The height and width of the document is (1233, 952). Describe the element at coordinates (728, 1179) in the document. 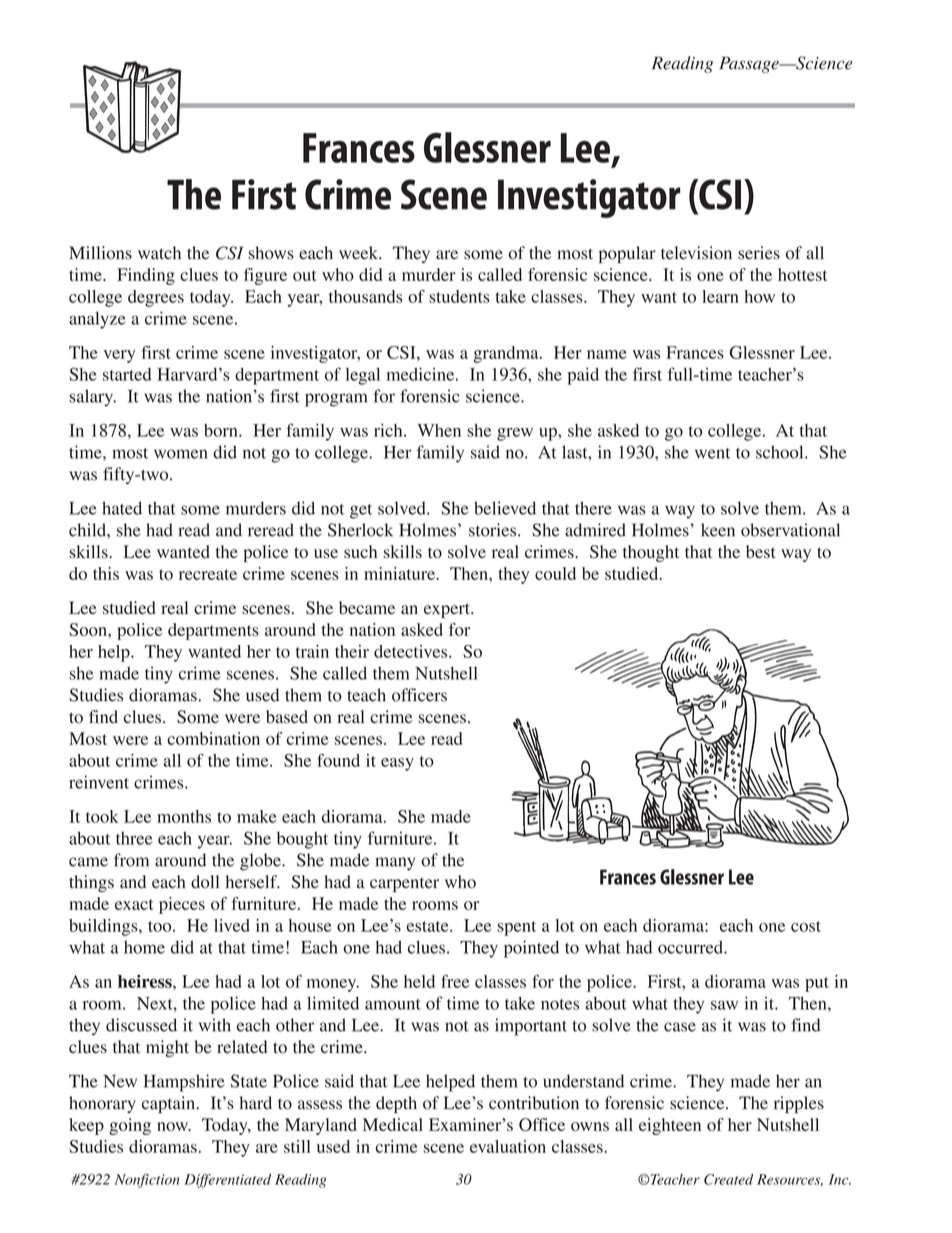

I see `Created` at that location.
